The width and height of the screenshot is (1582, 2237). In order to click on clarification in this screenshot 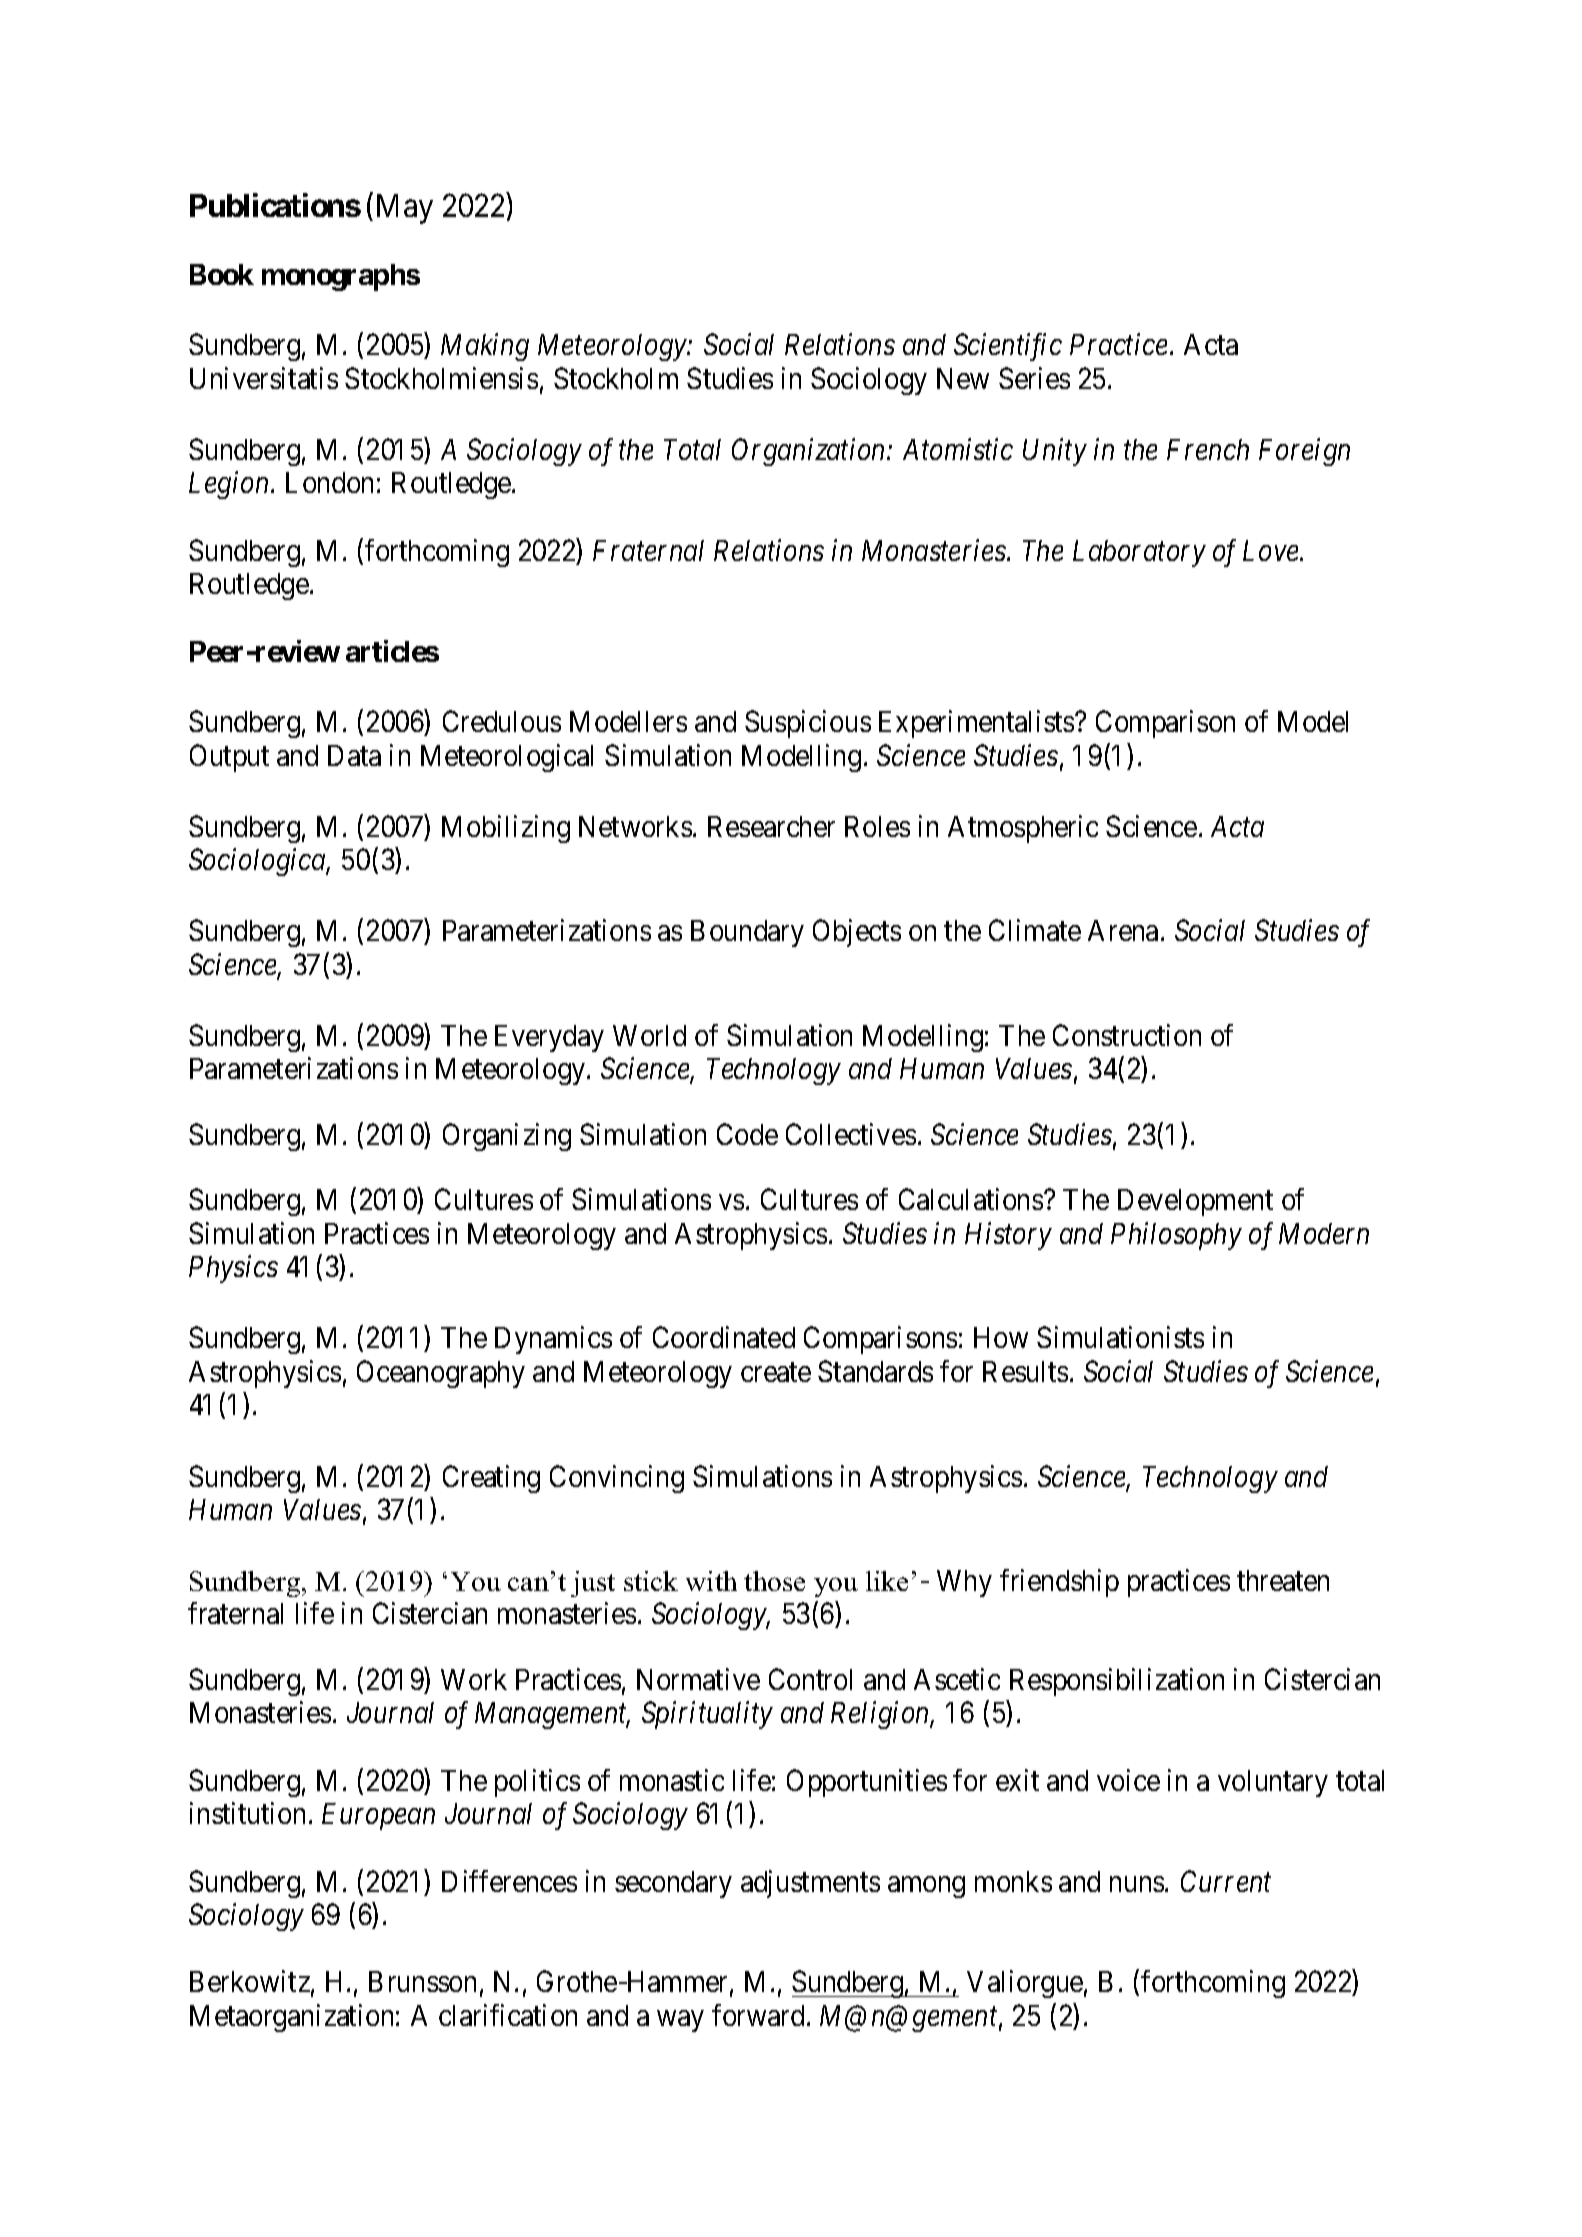, I will do `click(508, 2015)`.
